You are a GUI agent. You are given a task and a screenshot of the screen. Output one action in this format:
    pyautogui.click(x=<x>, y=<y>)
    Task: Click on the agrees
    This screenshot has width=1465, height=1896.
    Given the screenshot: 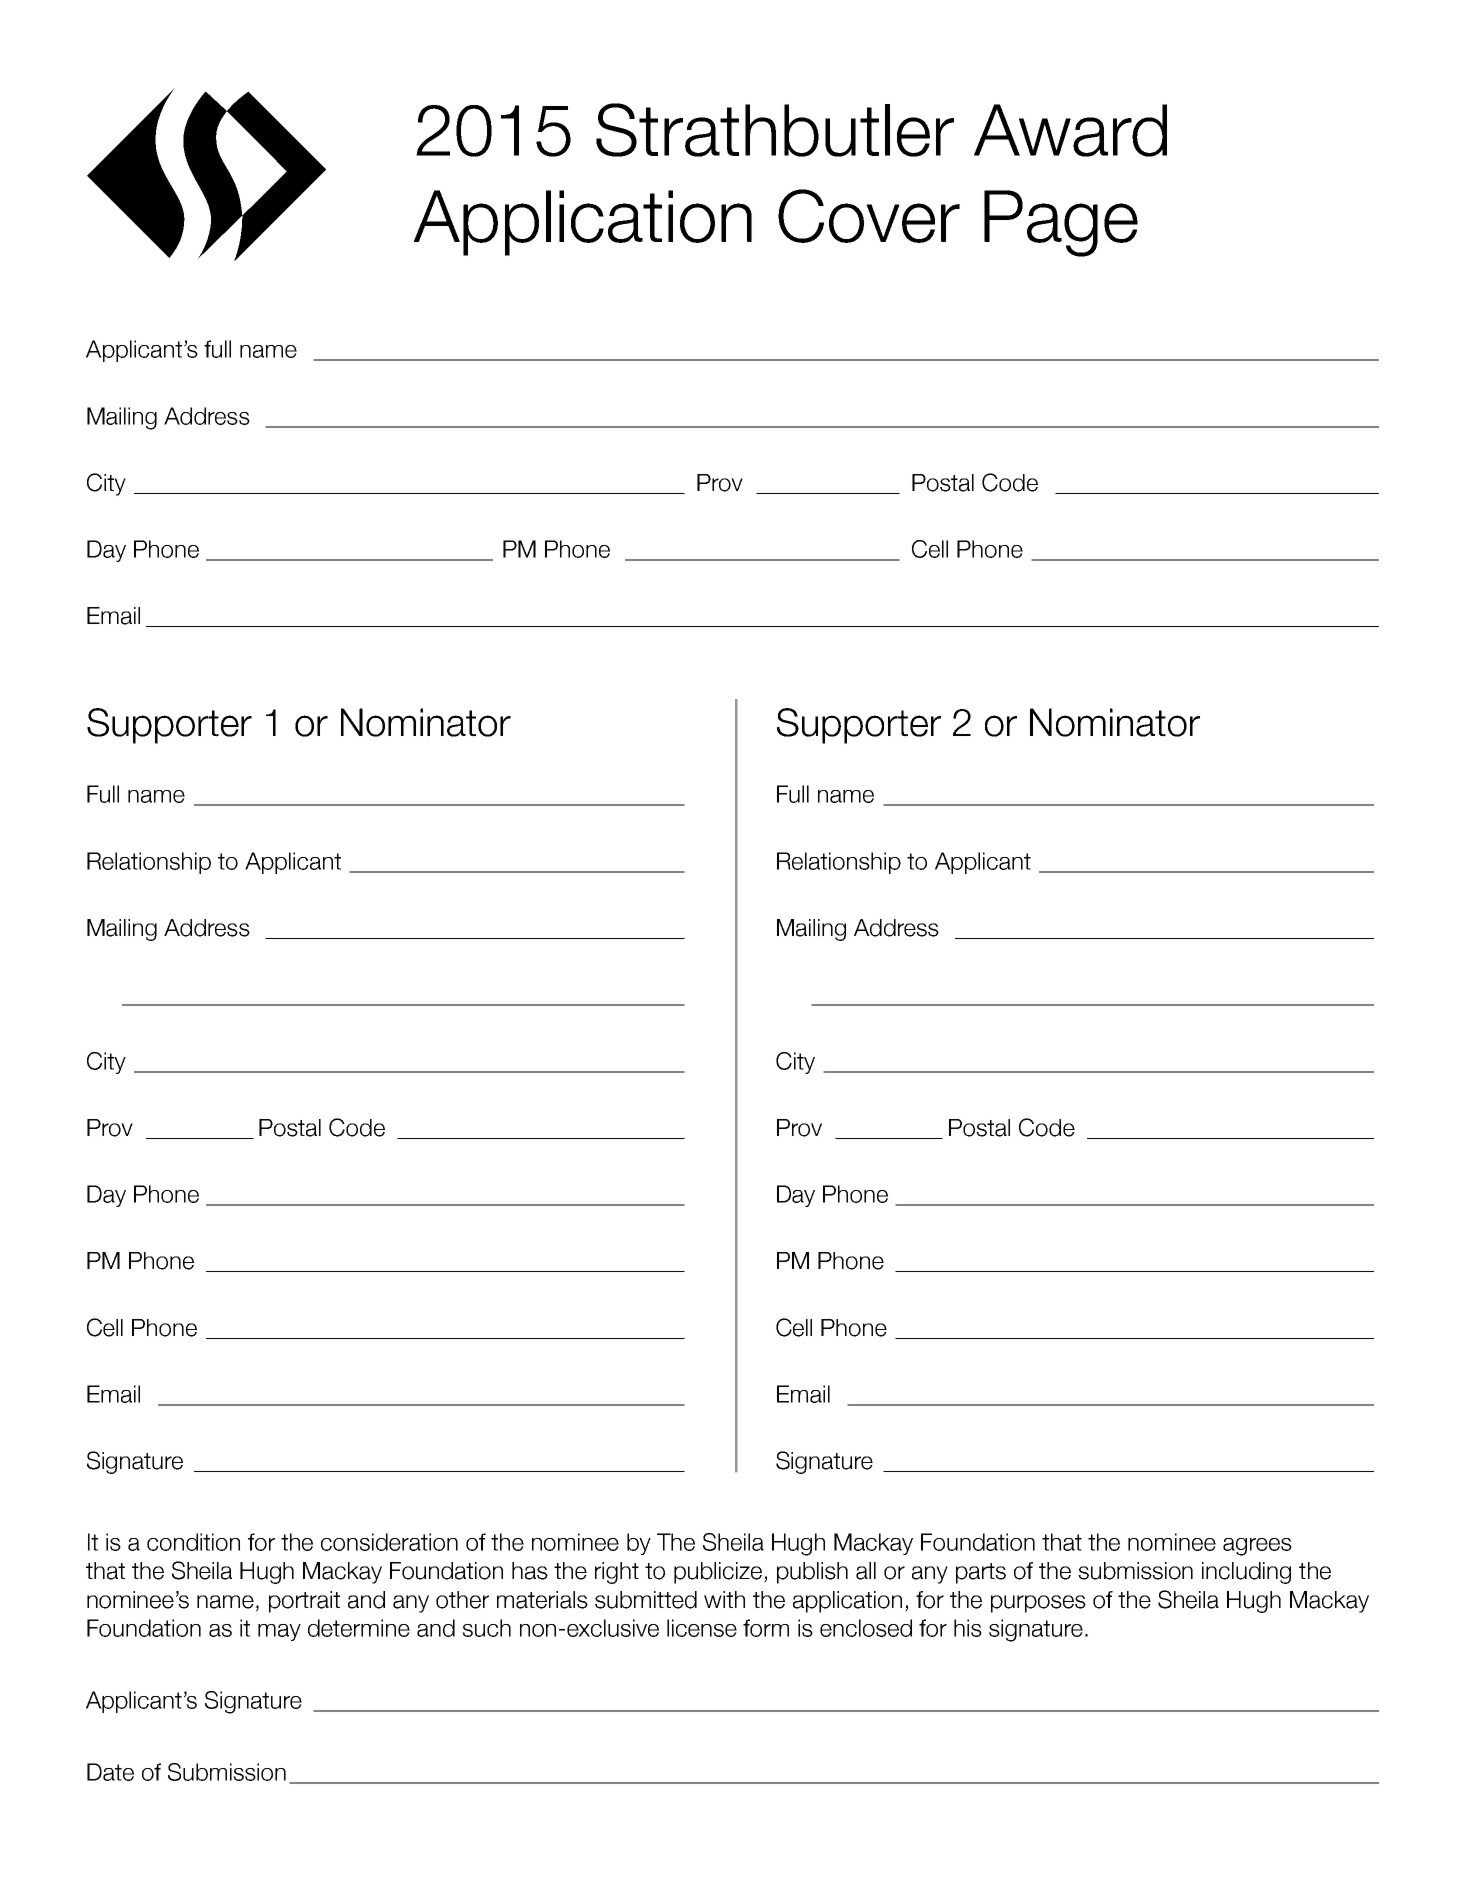 What is the action you would take?
    pyautogui.click(x=1257, y=1547)
